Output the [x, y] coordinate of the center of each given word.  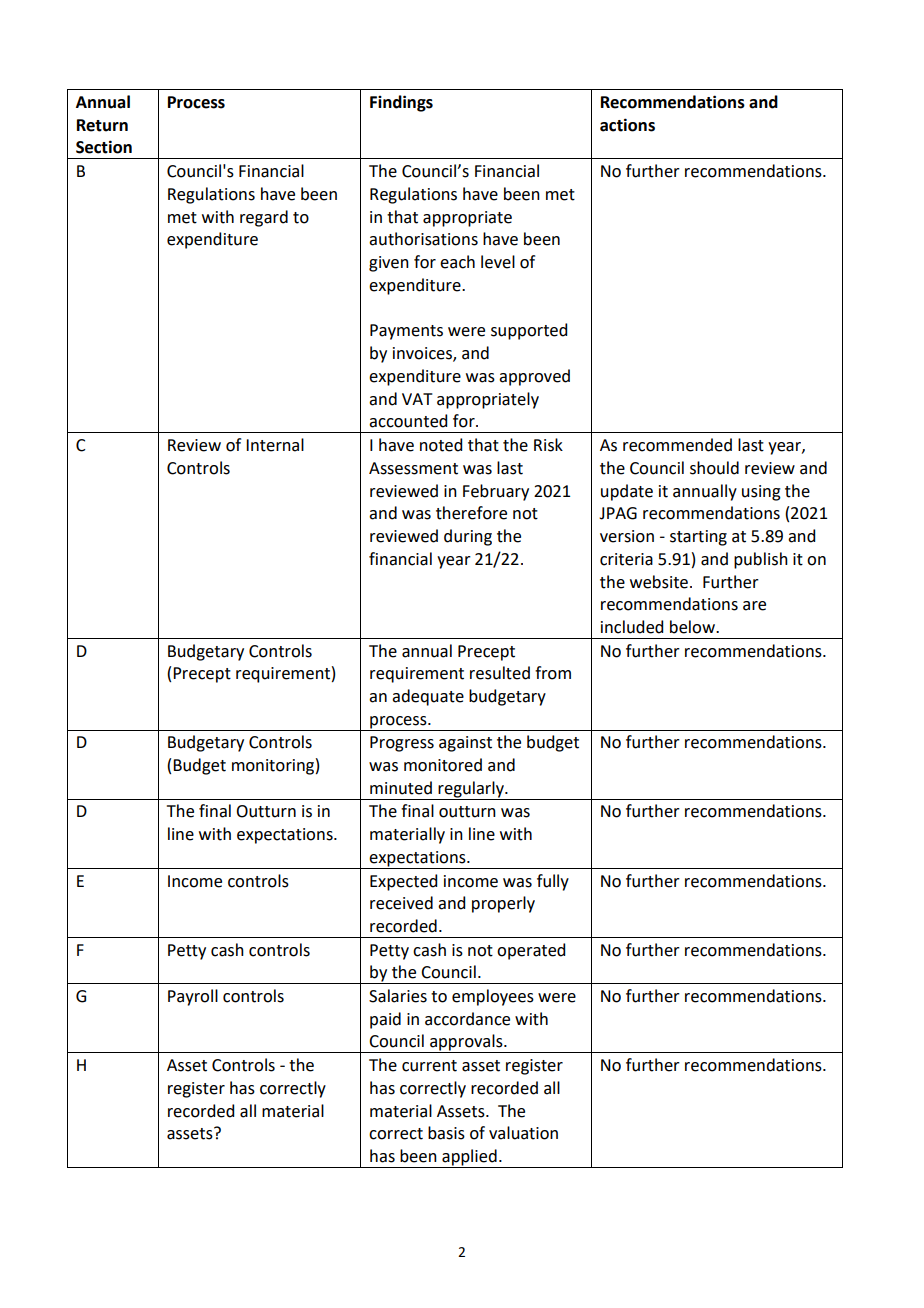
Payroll [193, 997]
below [693, 627]
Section [104, 147]
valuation [523, 1133]
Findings [401, 103]
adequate [428, 697]
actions [627, 125]
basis [446, 1133]
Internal [275, 445]
